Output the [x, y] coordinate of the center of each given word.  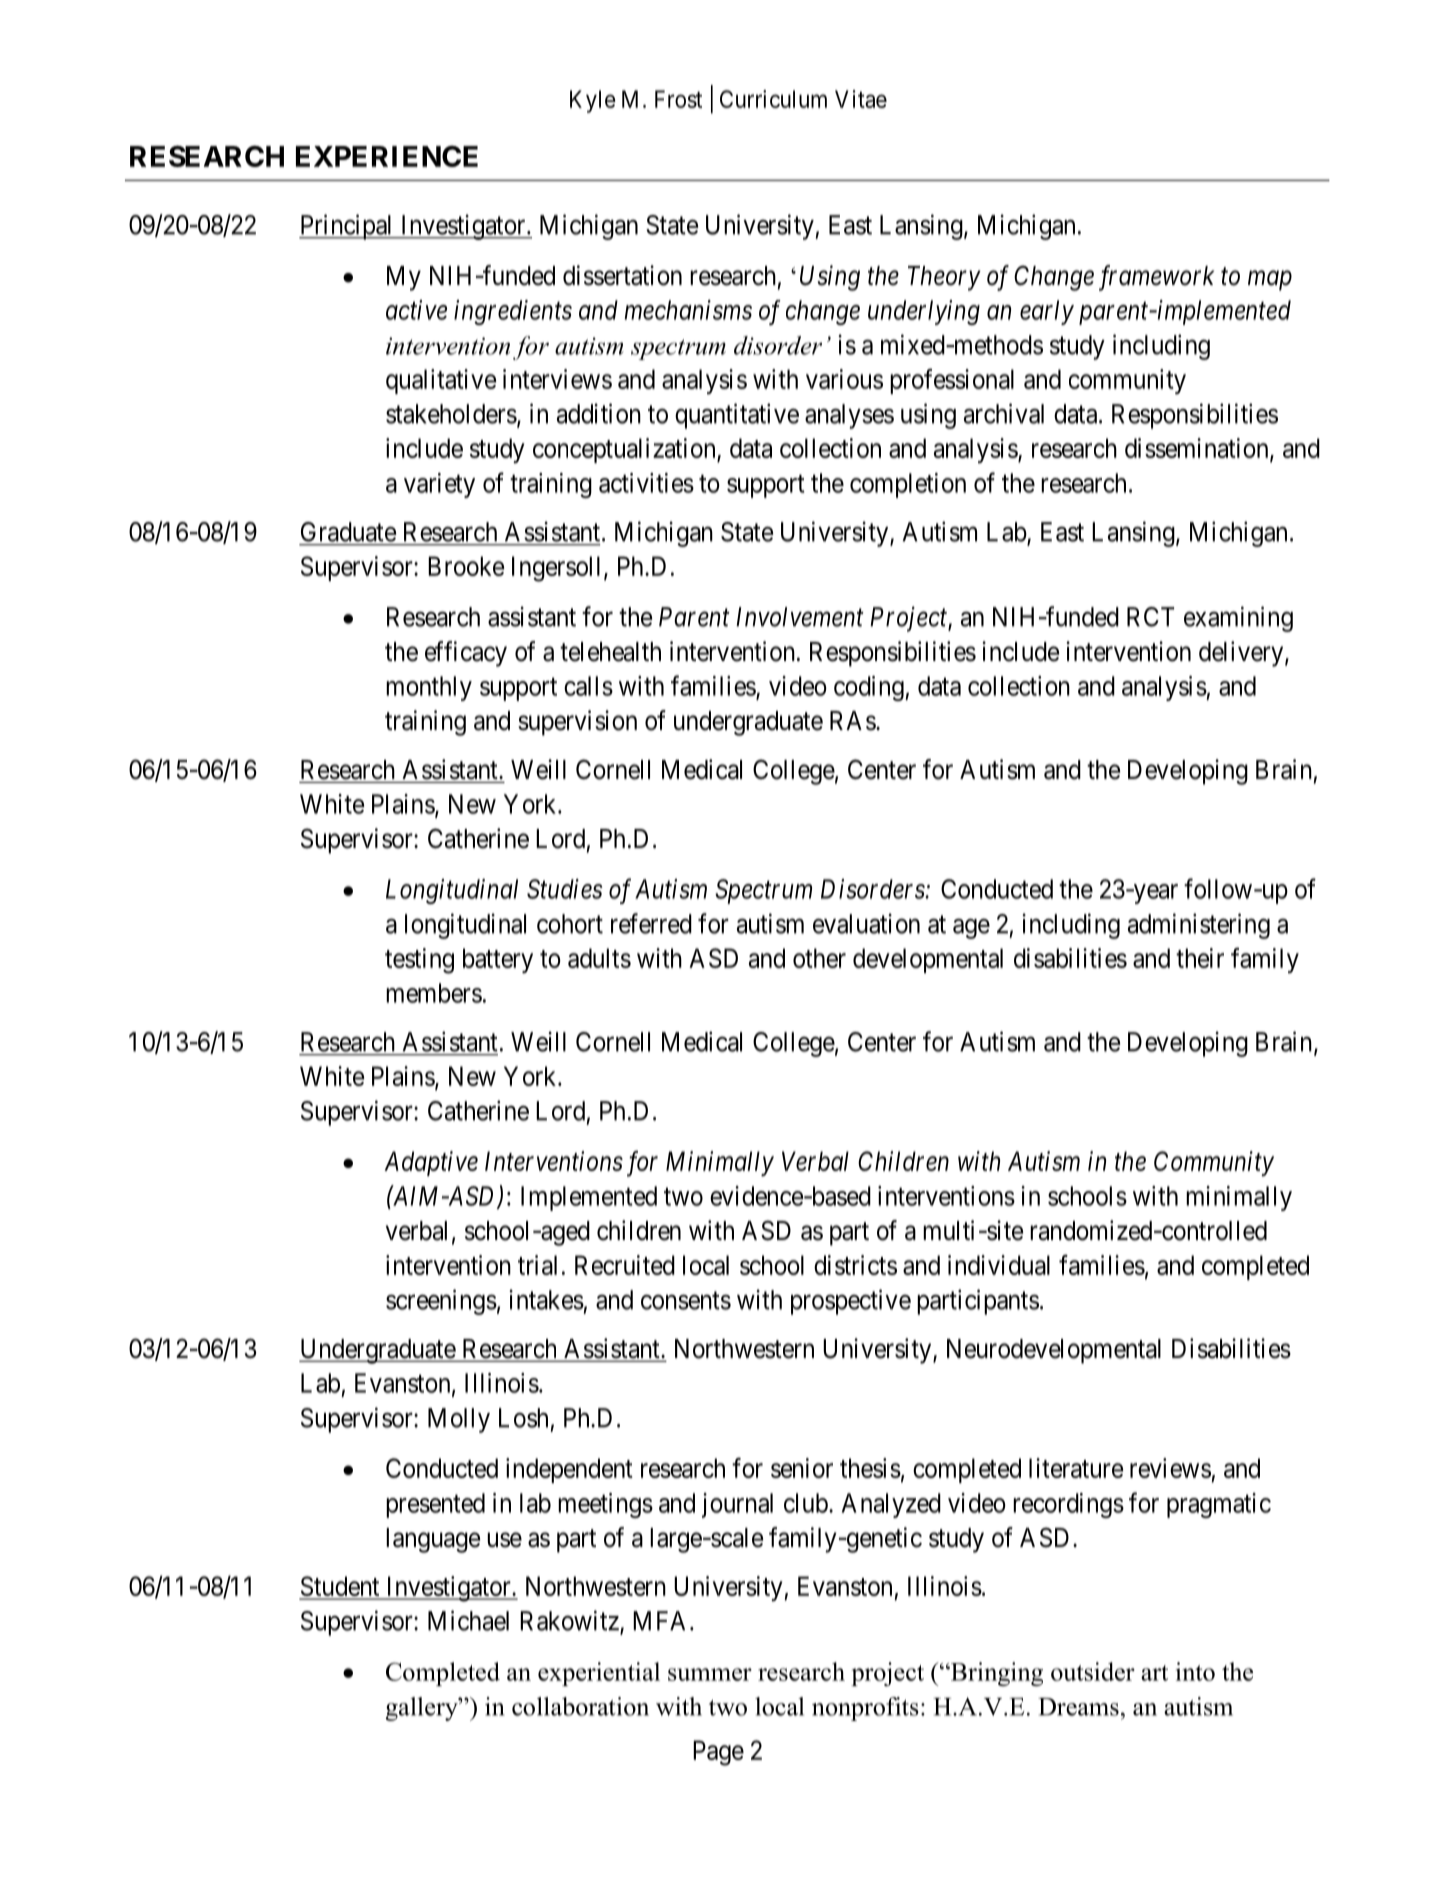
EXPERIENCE [387, 156]
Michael [468, 1620]
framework [1156, 278]
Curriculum [773, 99]
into [1195, 1671]
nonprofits [865, 1709]
